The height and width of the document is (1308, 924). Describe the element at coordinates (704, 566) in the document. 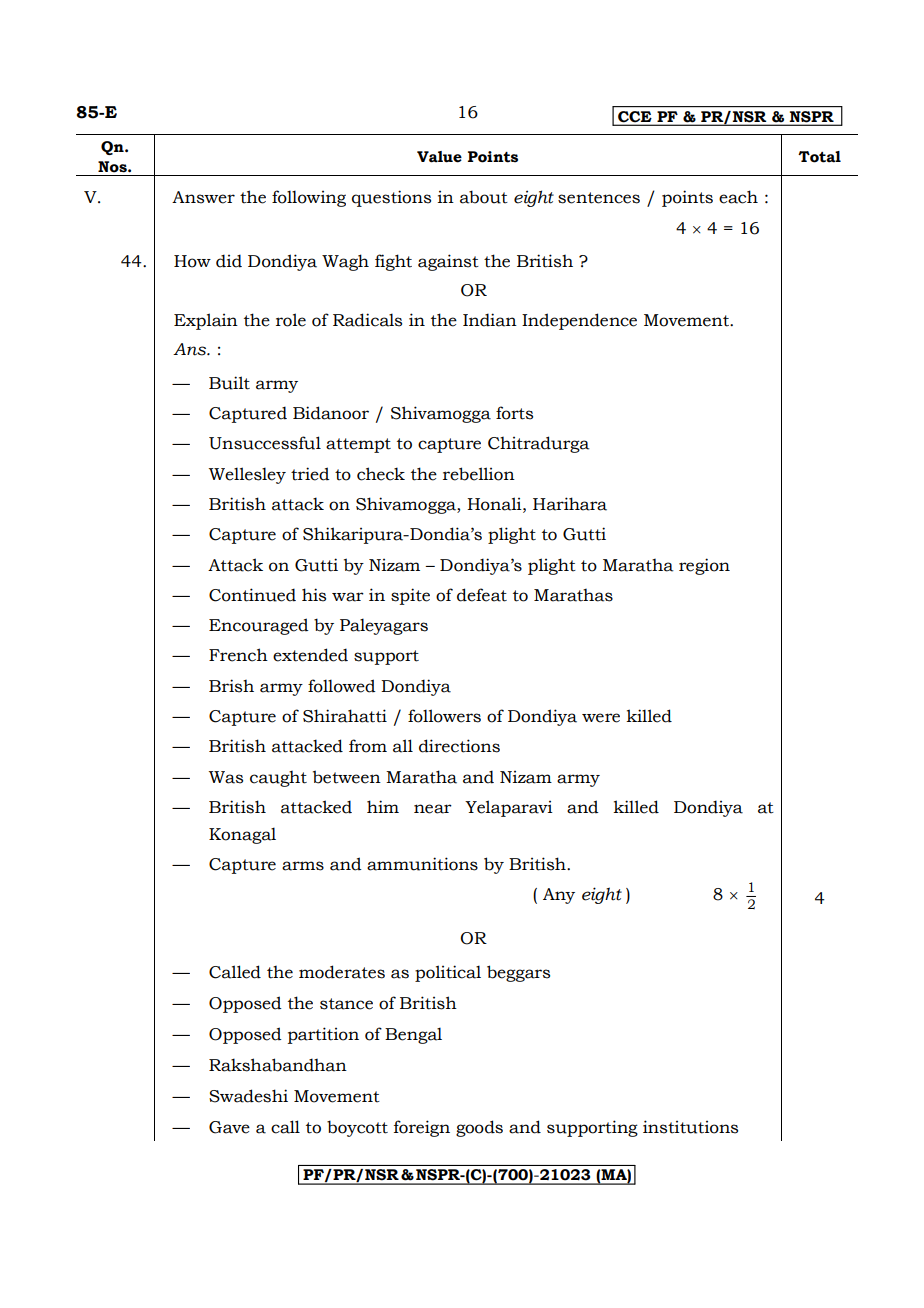

I see `region` at that location.
